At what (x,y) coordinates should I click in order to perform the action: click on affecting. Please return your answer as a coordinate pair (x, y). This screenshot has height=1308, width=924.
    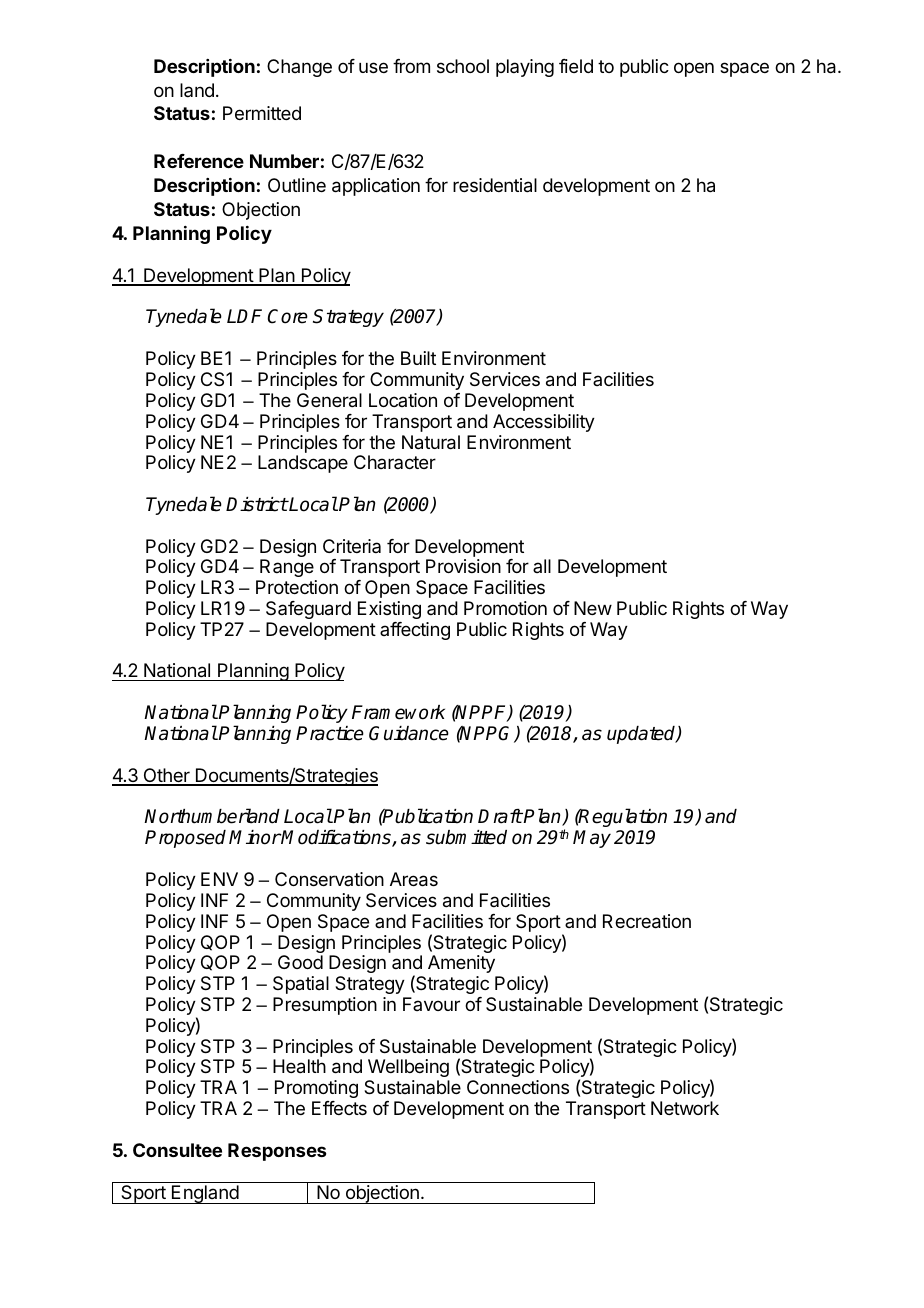
    Looking at the image, I should click on (415, 631).
